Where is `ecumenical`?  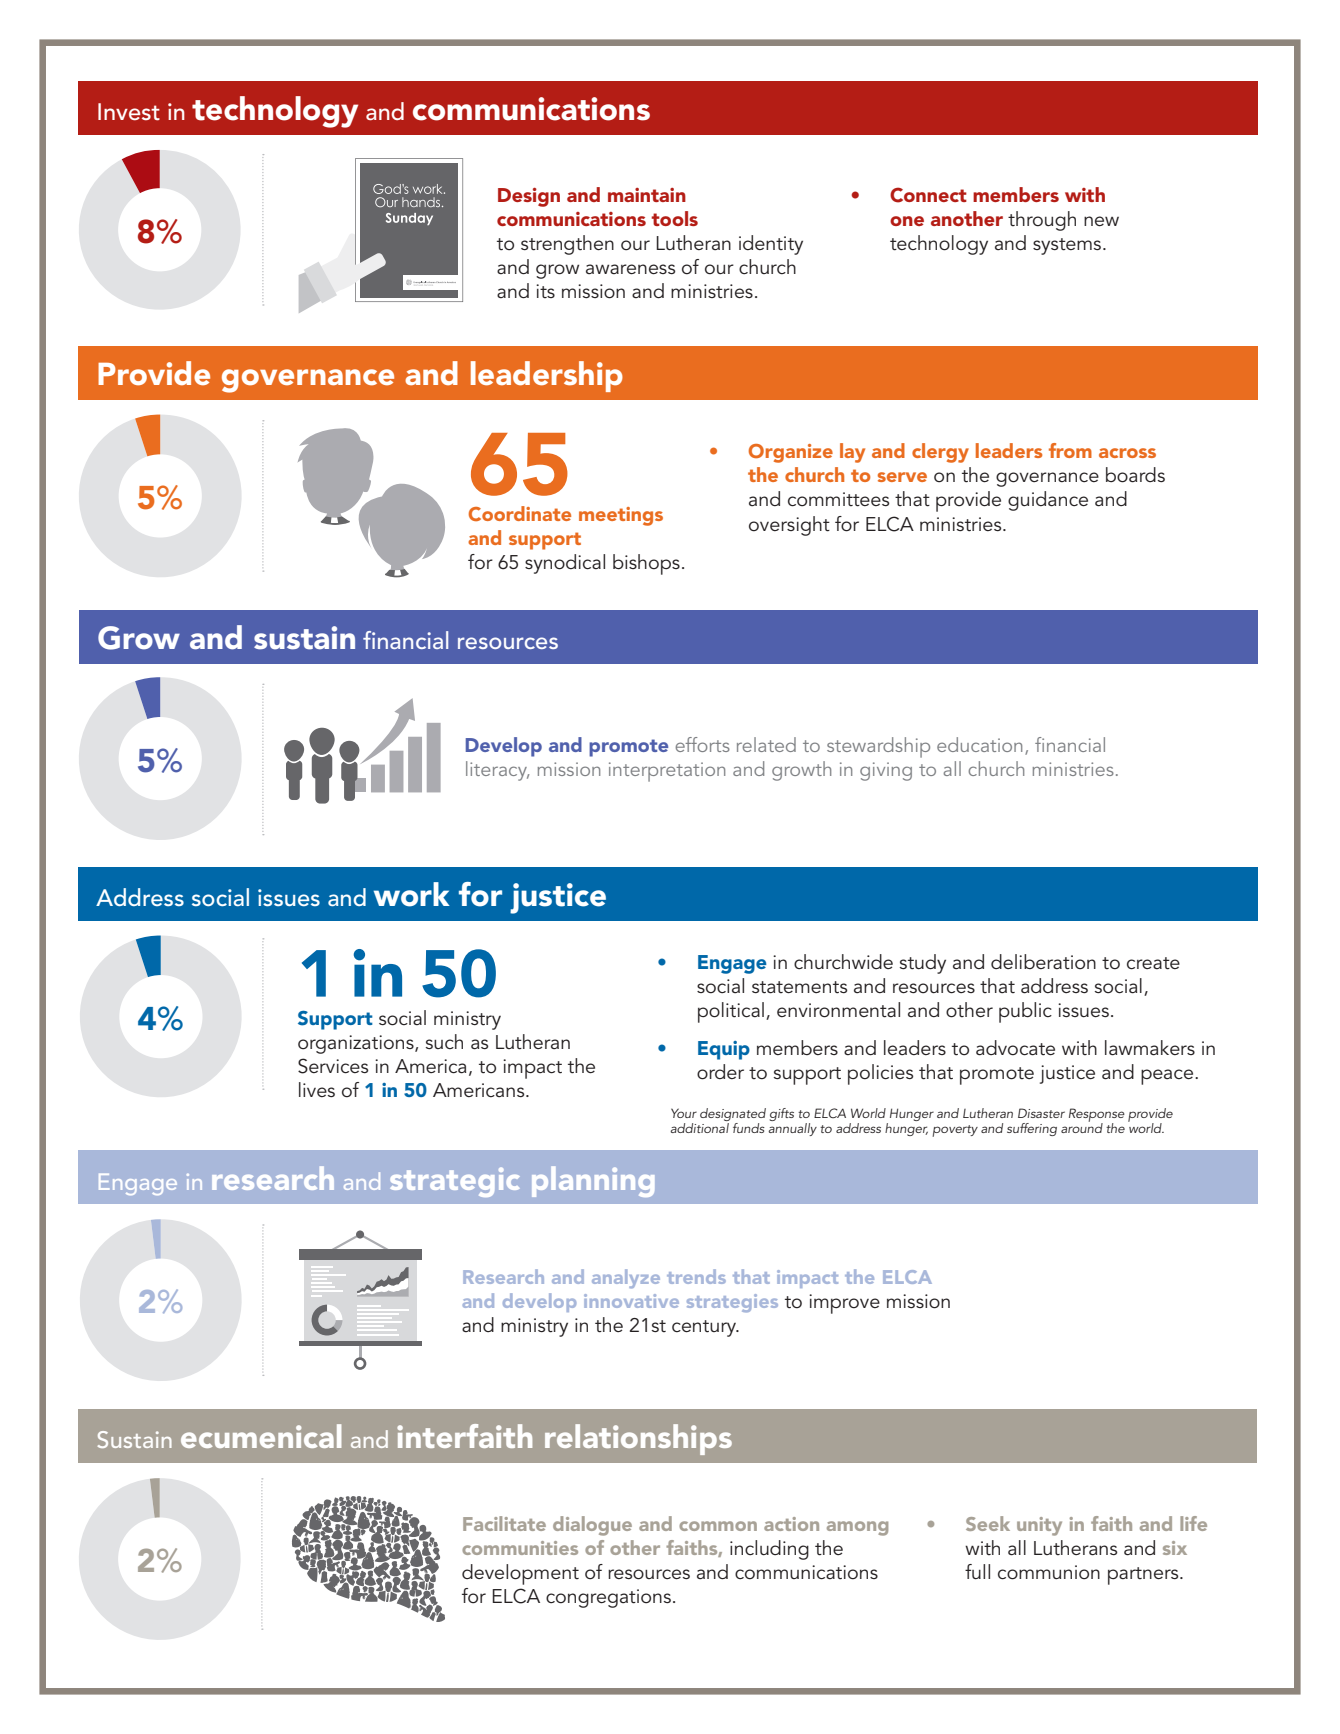
ecumenical is located at coordinates (261, 1436).
